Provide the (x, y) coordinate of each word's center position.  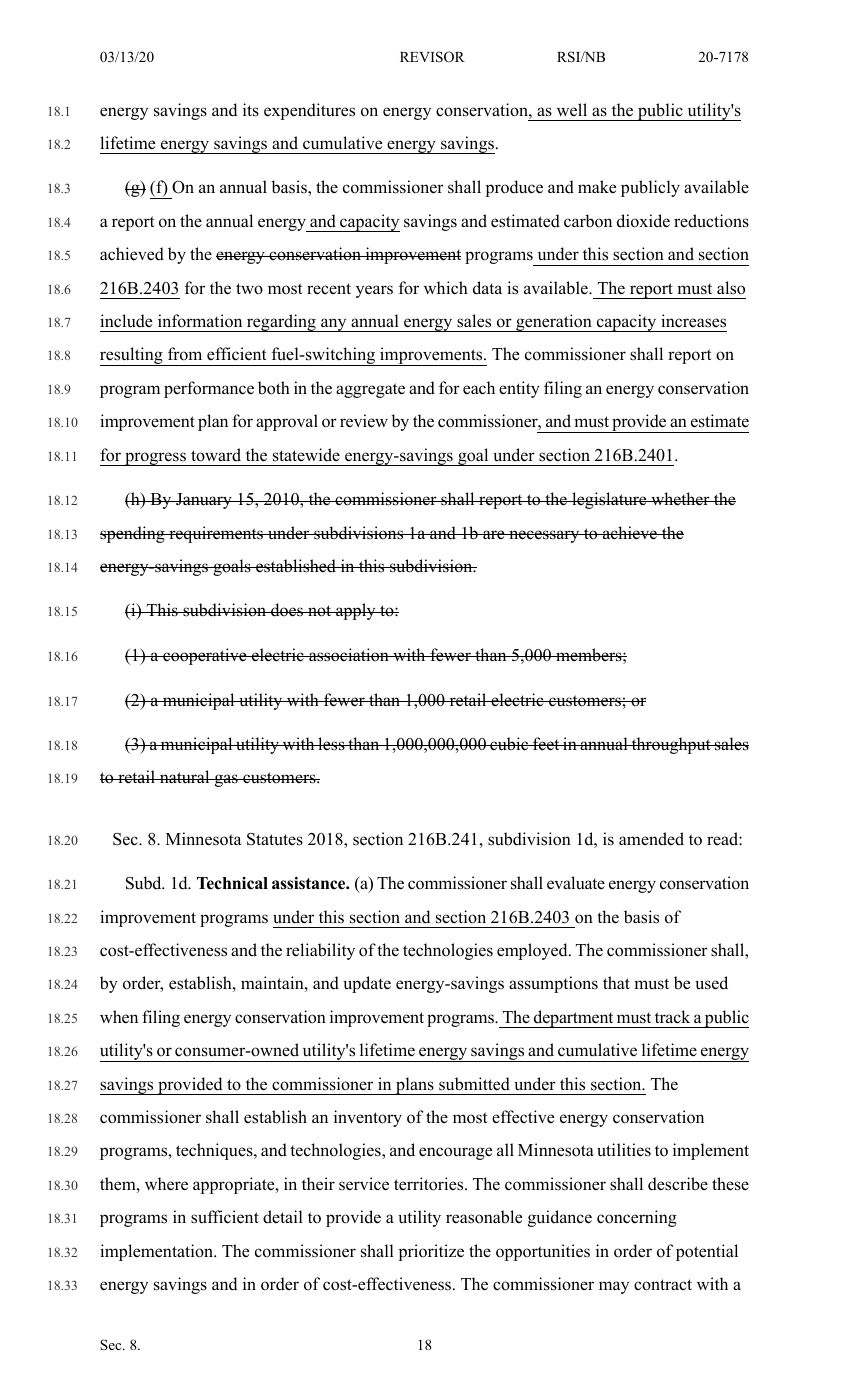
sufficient (225, 1217)
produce (514, 188)
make (597, 187)
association (349, 655)
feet (546, 744)
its (251, 110)
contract (663, 1285)
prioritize (431, 1252)
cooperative (205, 656)
